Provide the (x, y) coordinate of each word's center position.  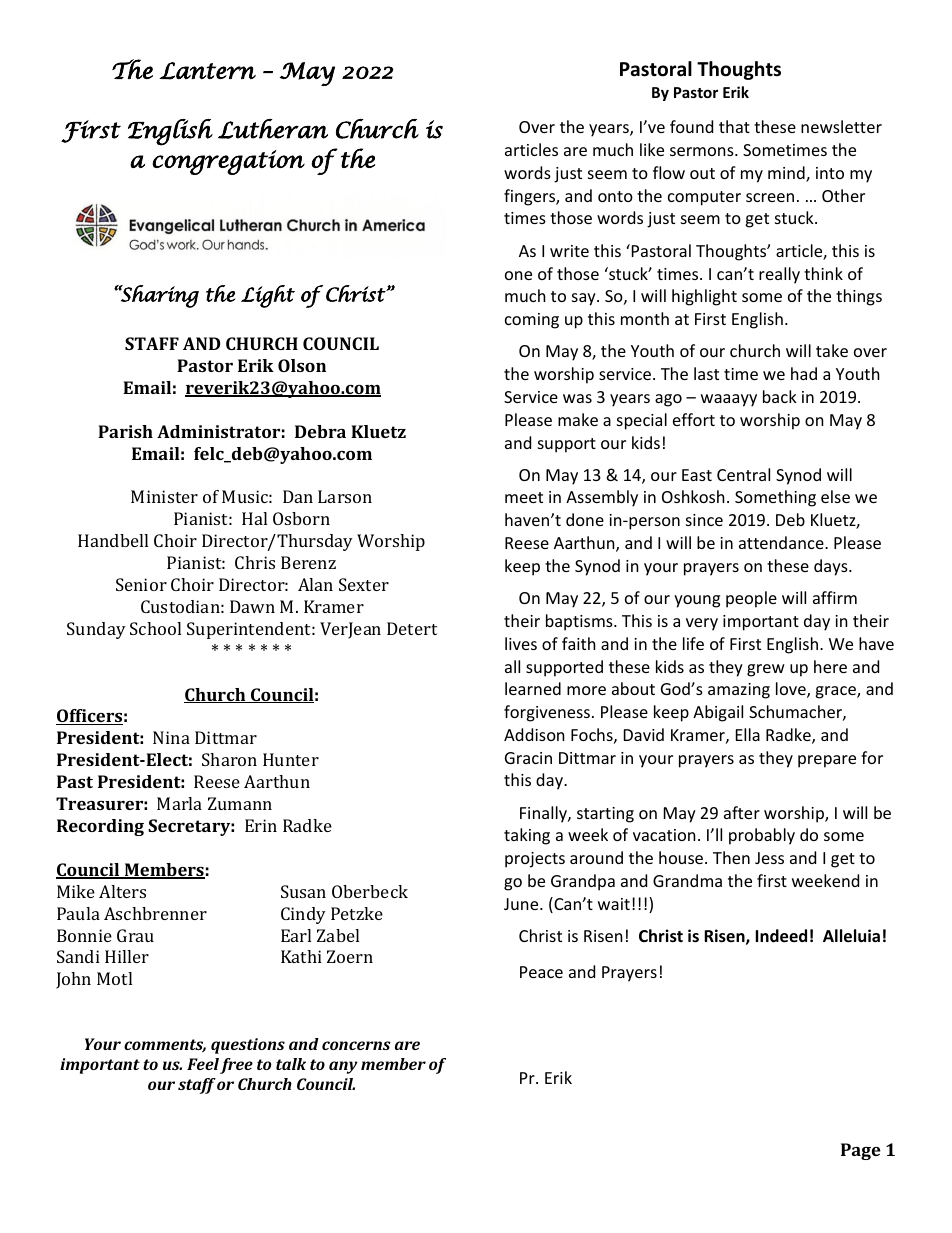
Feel (203, 1064)
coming (532, 321)
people (751, 599)
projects (535, 860)
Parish (125, 431)
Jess (769, 858)
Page (861, 1151)
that (734, 126)
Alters (122, 891)
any (343, 1067)
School (155, 628)
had (804, 373)
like (652, 149)
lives (521, 643)
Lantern (207, 71)
